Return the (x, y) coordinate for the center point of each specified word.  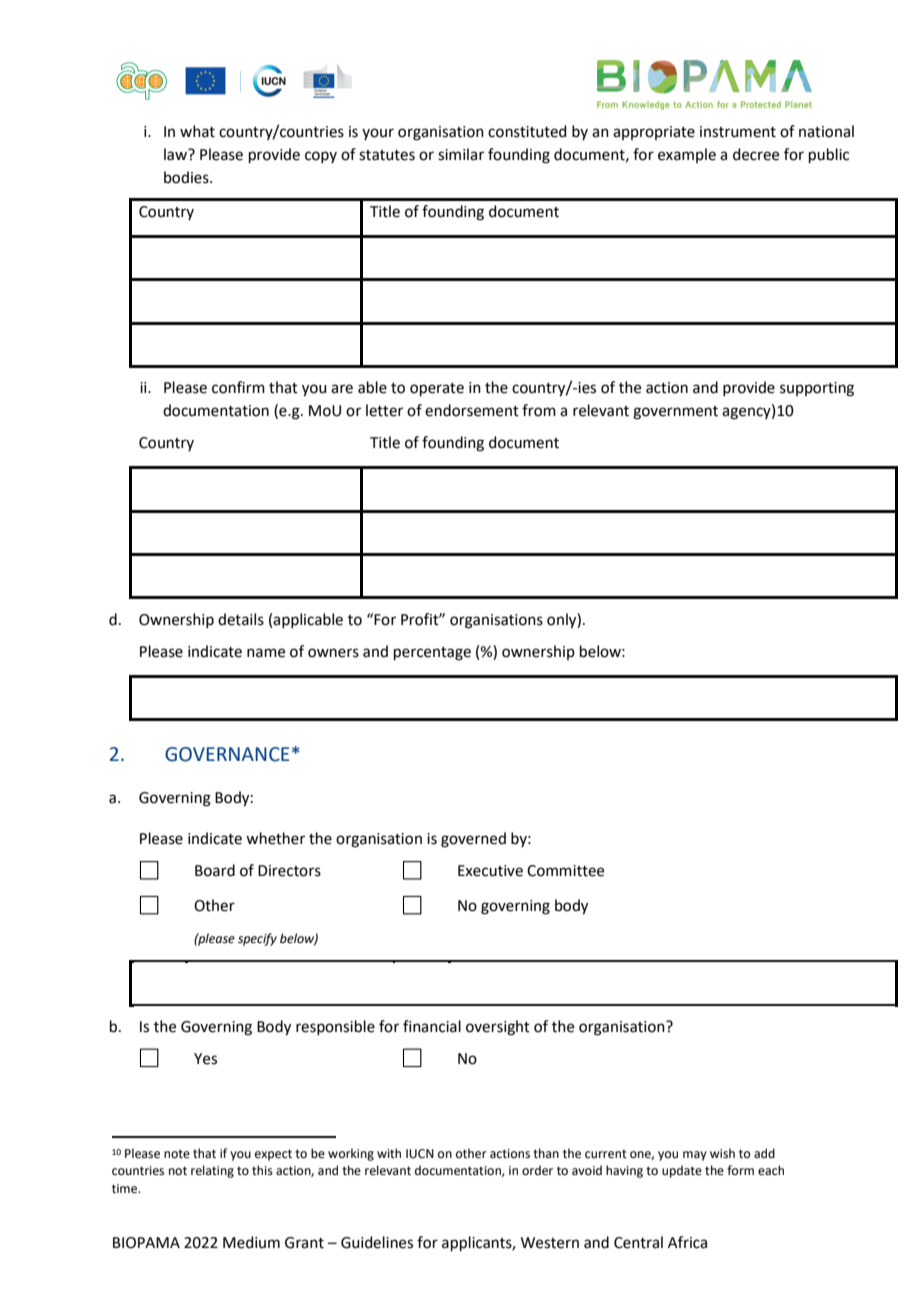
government (675, 413)
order (537, 1170)
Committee (565, 871)
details (241, 619)
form (740, 1170)
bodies (187, 177)
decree (756, 154)
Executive (490, 871)
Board (215, 870)
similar (461, 154)
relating (212, 1171)
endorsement (472, 410)
